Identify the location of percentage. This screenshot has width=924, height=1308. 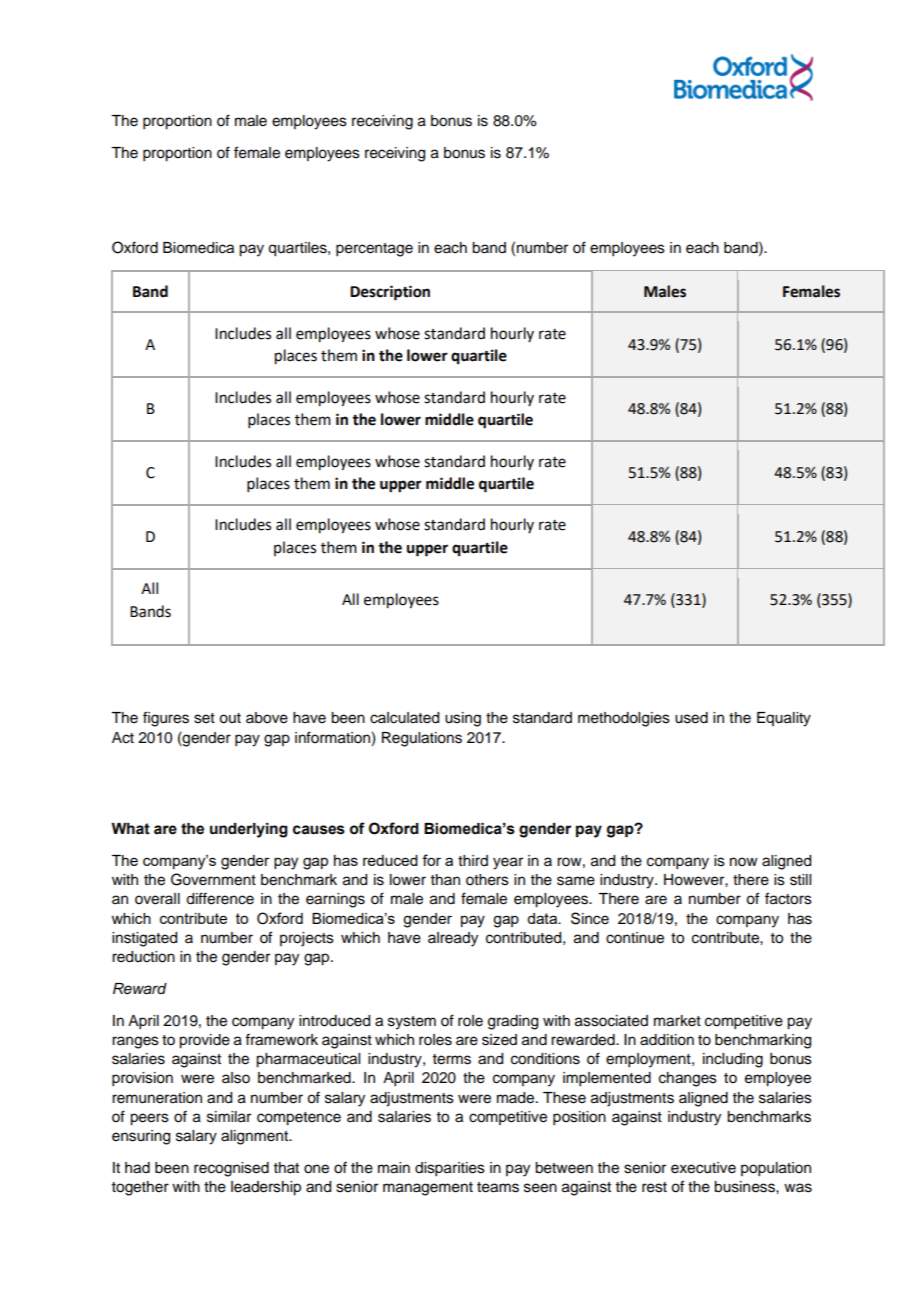
(374, 250).
